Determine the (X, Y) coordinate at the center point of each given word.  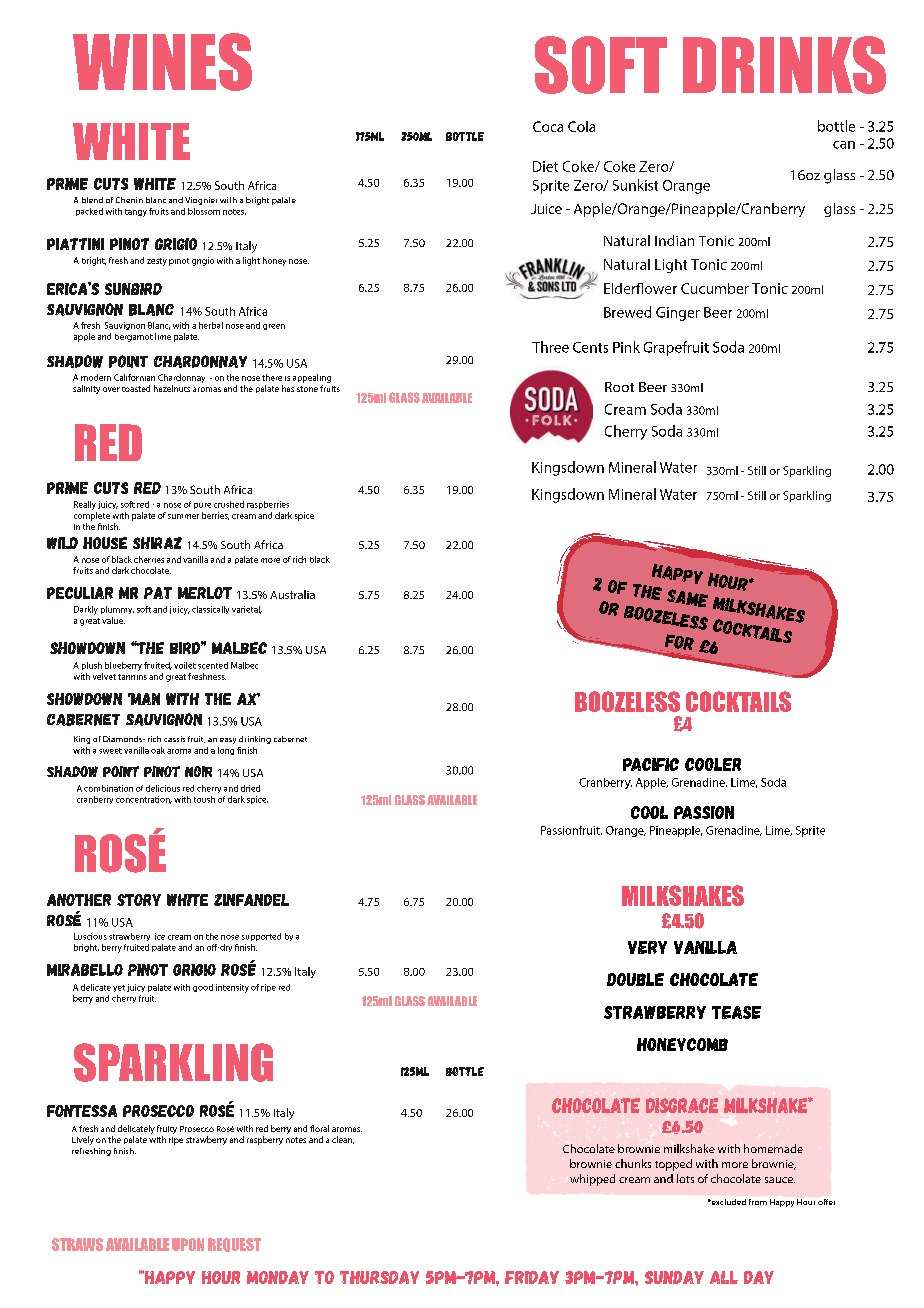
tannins (132, 677)
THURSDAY (379, 1277)
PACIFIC (651, 764)
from (758, 1202)
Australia (292, 594)
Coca (548, 126)
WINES (162, 62)
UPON (188, 1244)
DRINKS (784, 65)
